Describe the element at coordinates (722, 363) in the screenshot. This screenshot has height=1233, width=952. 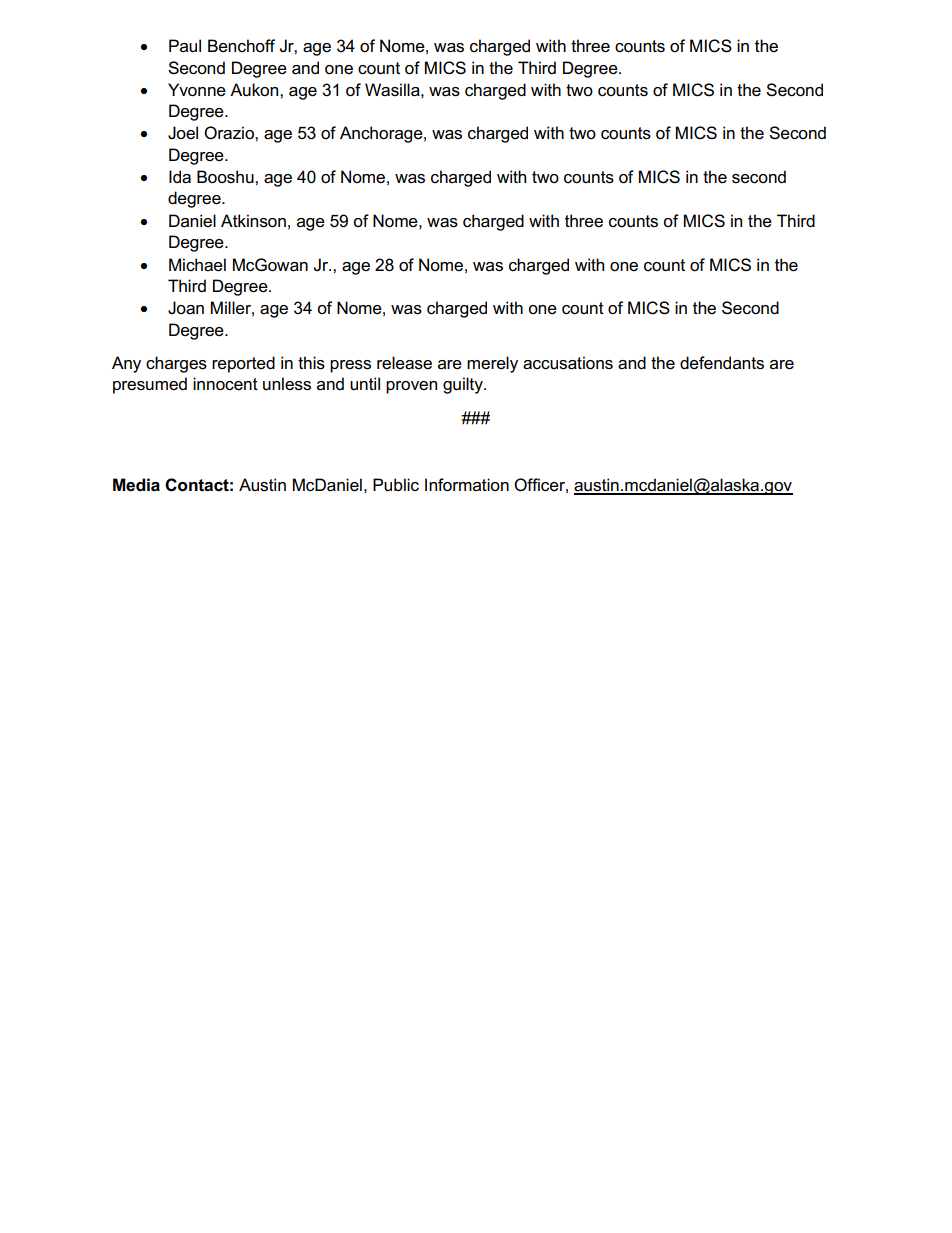
I see `defendants` at that location.
